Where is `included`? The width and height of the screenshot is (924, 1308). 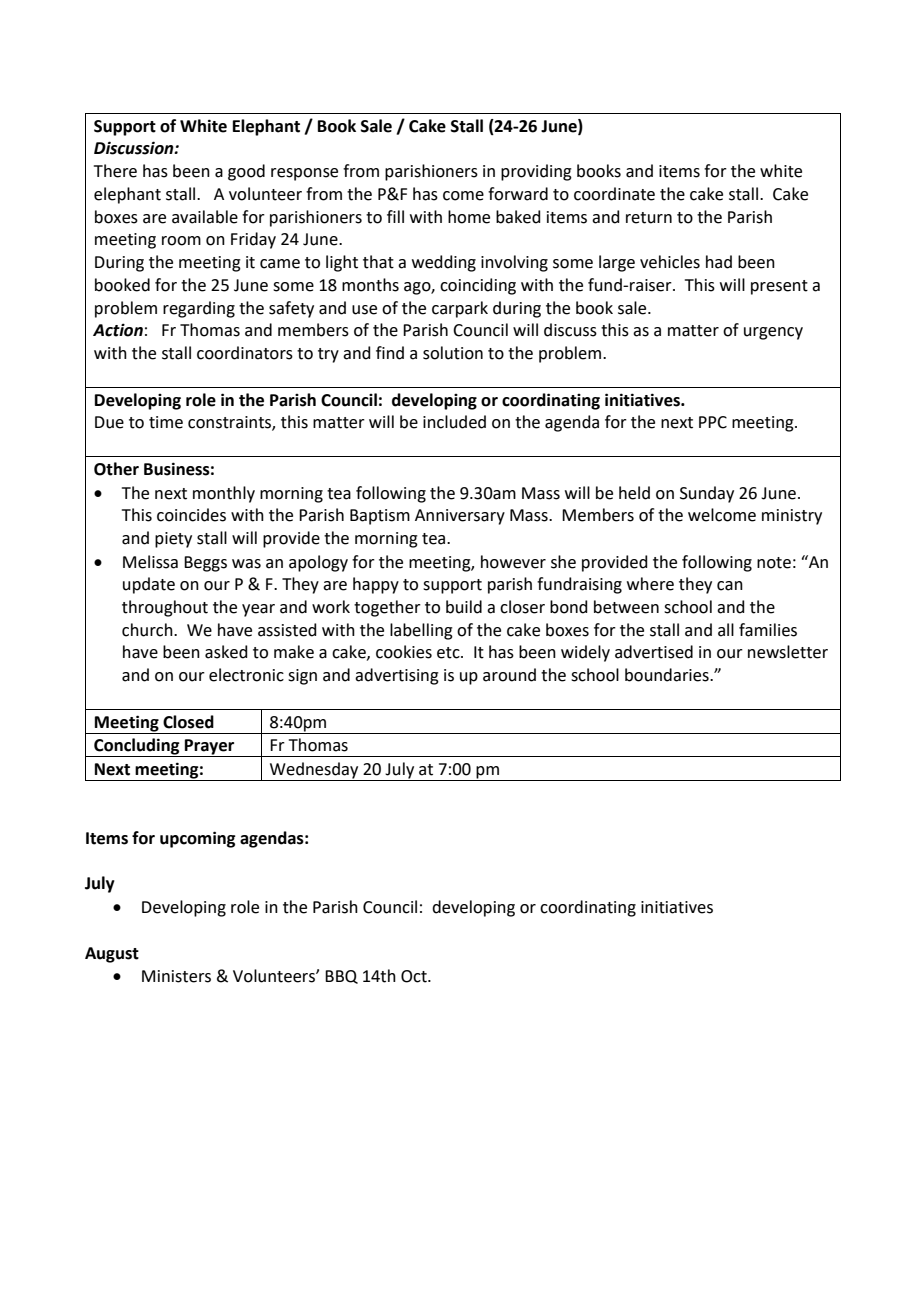
included is located at coordinates (454, 422).
